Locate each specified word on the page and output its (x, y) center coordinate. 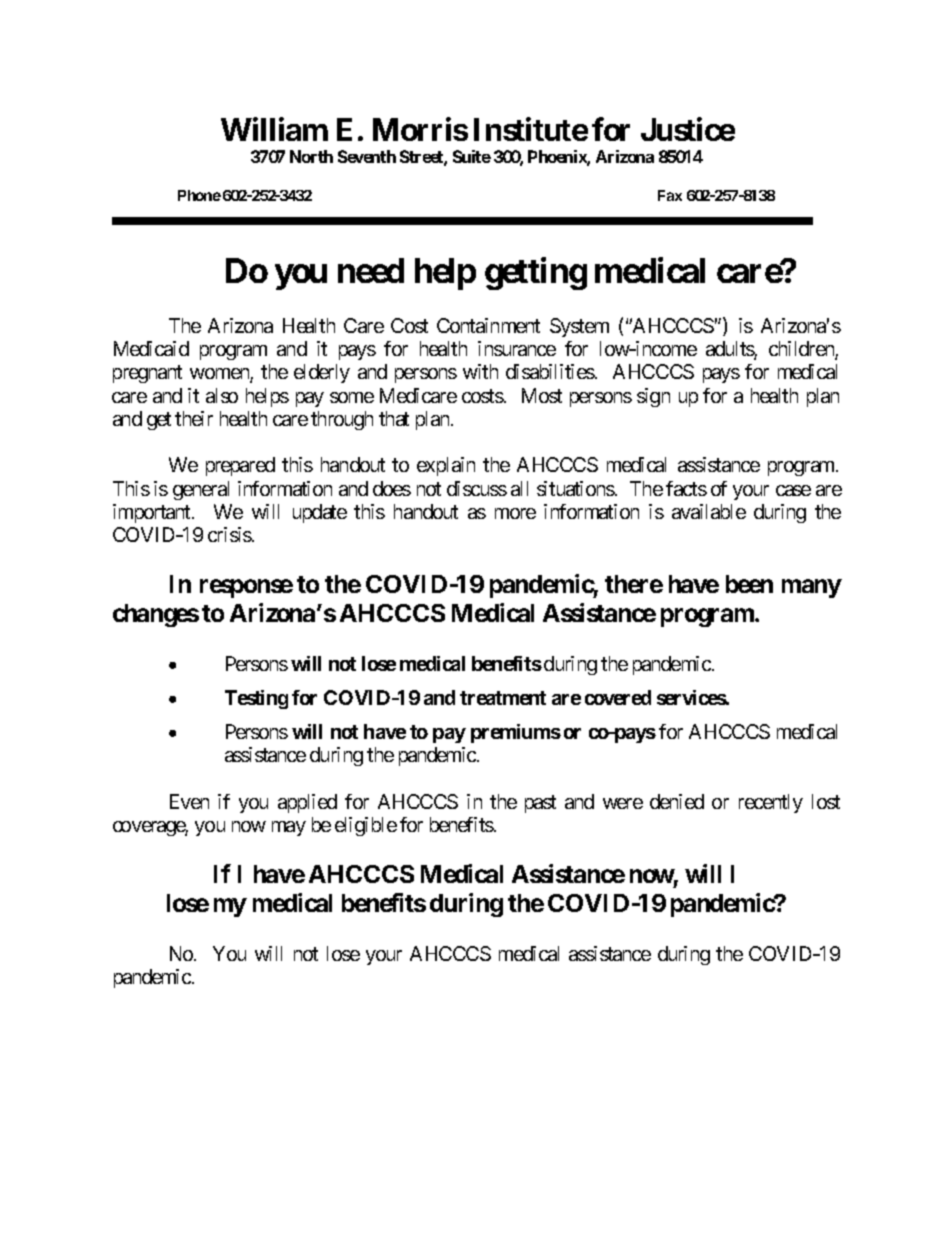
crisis (230, 534)
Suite (472, 156)
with (480, 371)
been (749, 584)
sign (653, 397)
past (540, 804)
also (222, 395)
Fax (670, 195)
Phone (199, 195)
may (289, 828)
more (515, 513)
